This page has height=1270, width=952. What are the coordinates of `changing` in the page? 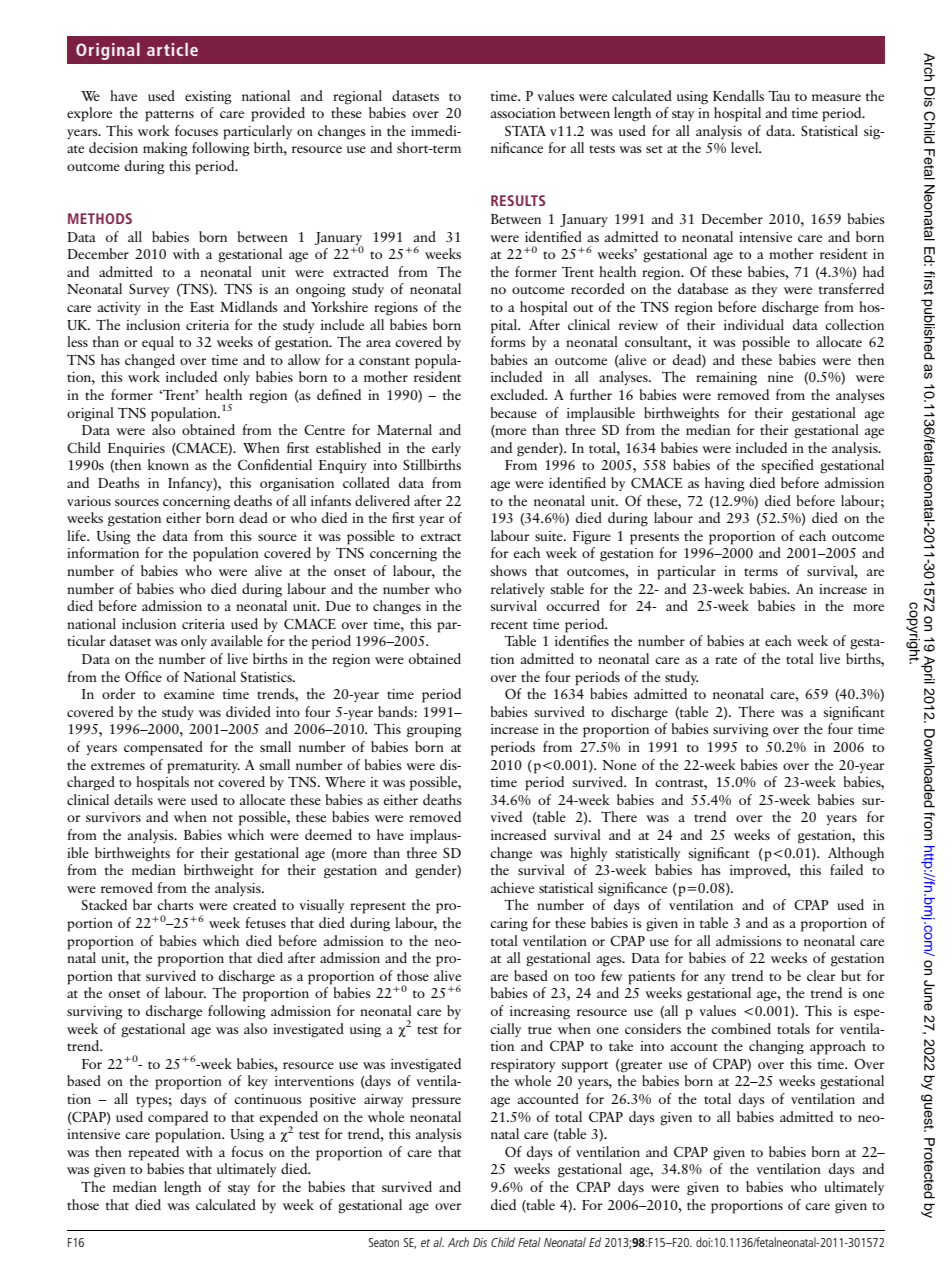 It's located at (776, 1047).
